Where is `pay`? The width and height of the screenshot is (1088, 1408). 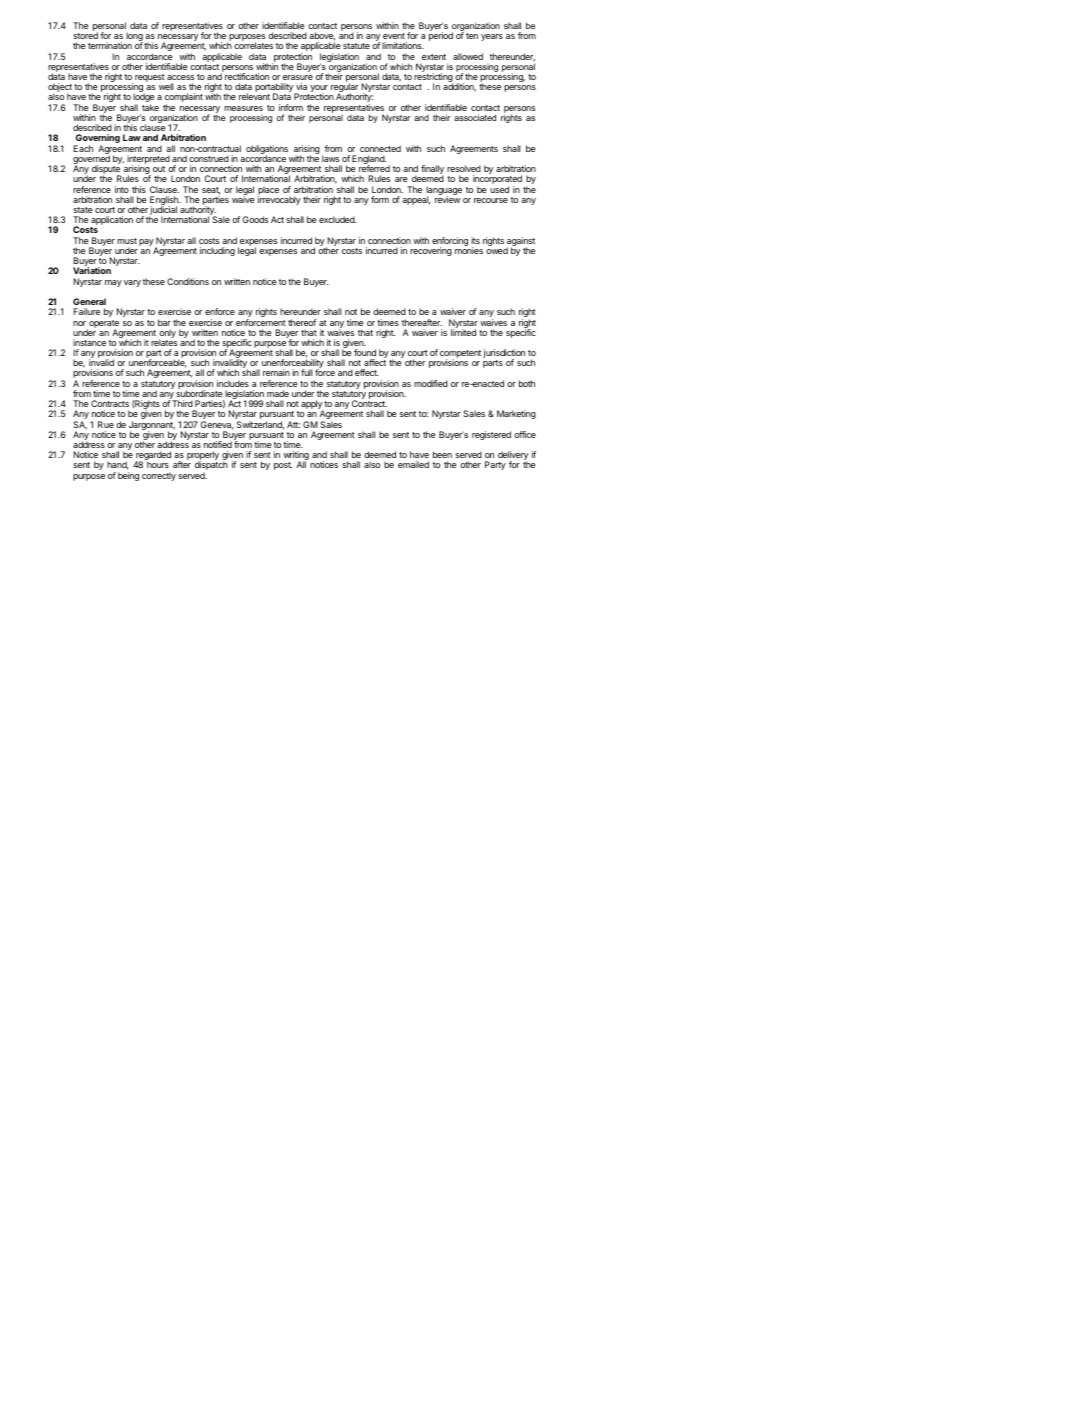 pay is located at coordinates (146, 242).
